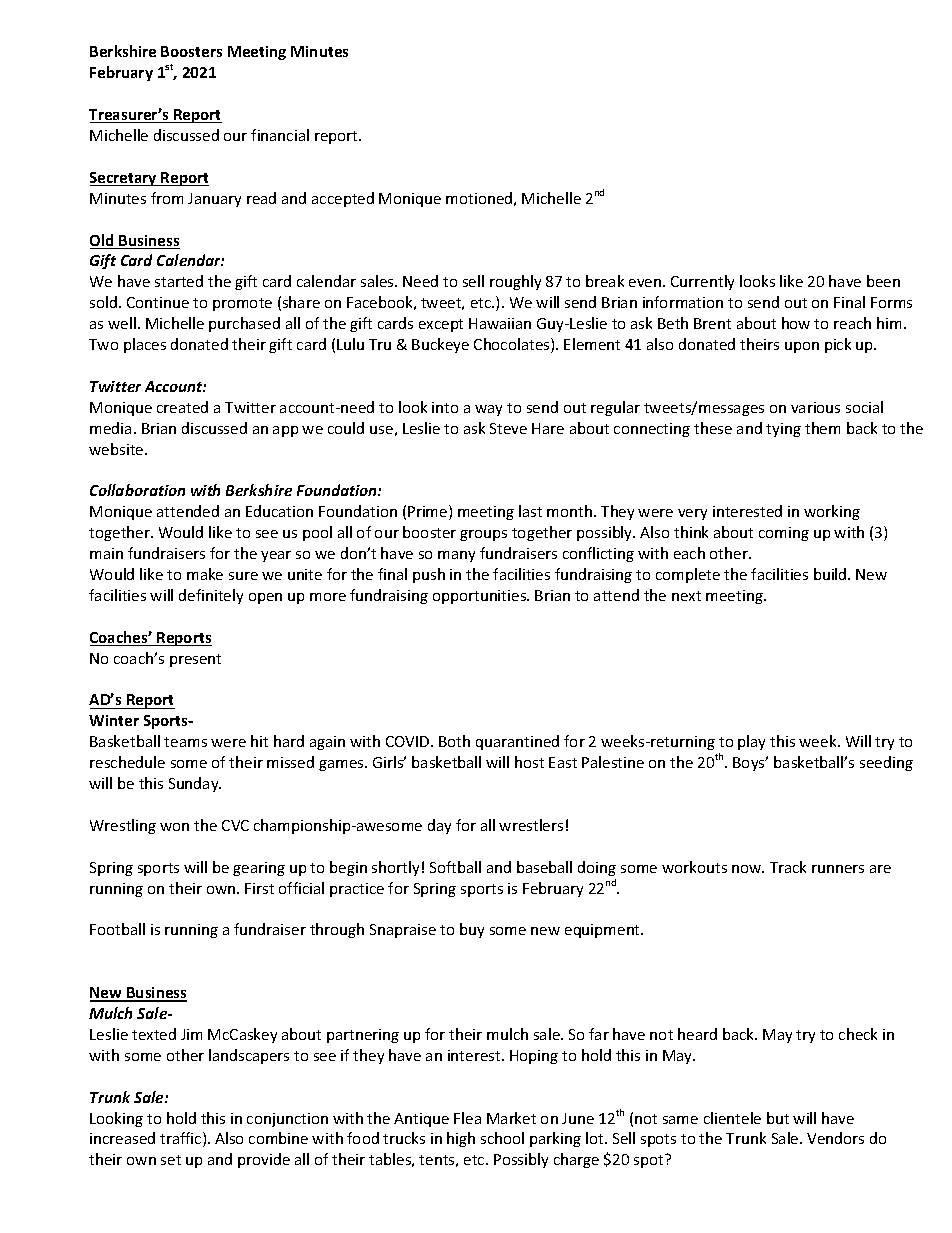  What do you see at coordinates (751, 742) in the screenshot?
I see `play` at bounding box center [751, 742].
